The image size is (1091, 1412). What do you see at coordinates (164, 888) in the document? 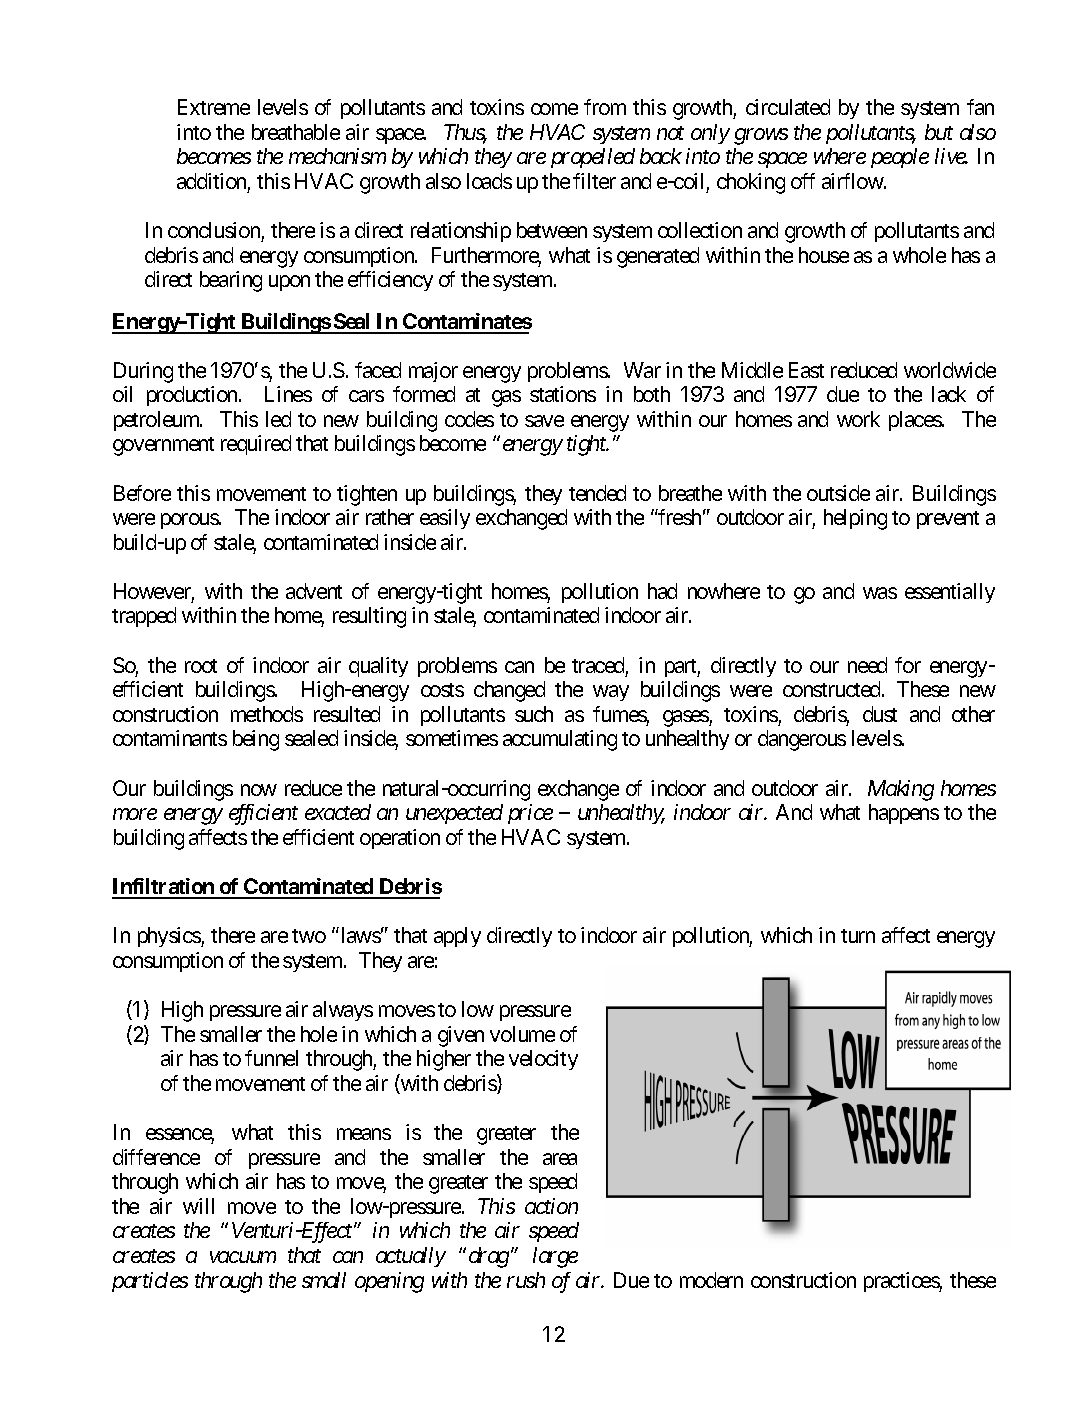
I see `Infiltration` at bounding box center [164, 888].
